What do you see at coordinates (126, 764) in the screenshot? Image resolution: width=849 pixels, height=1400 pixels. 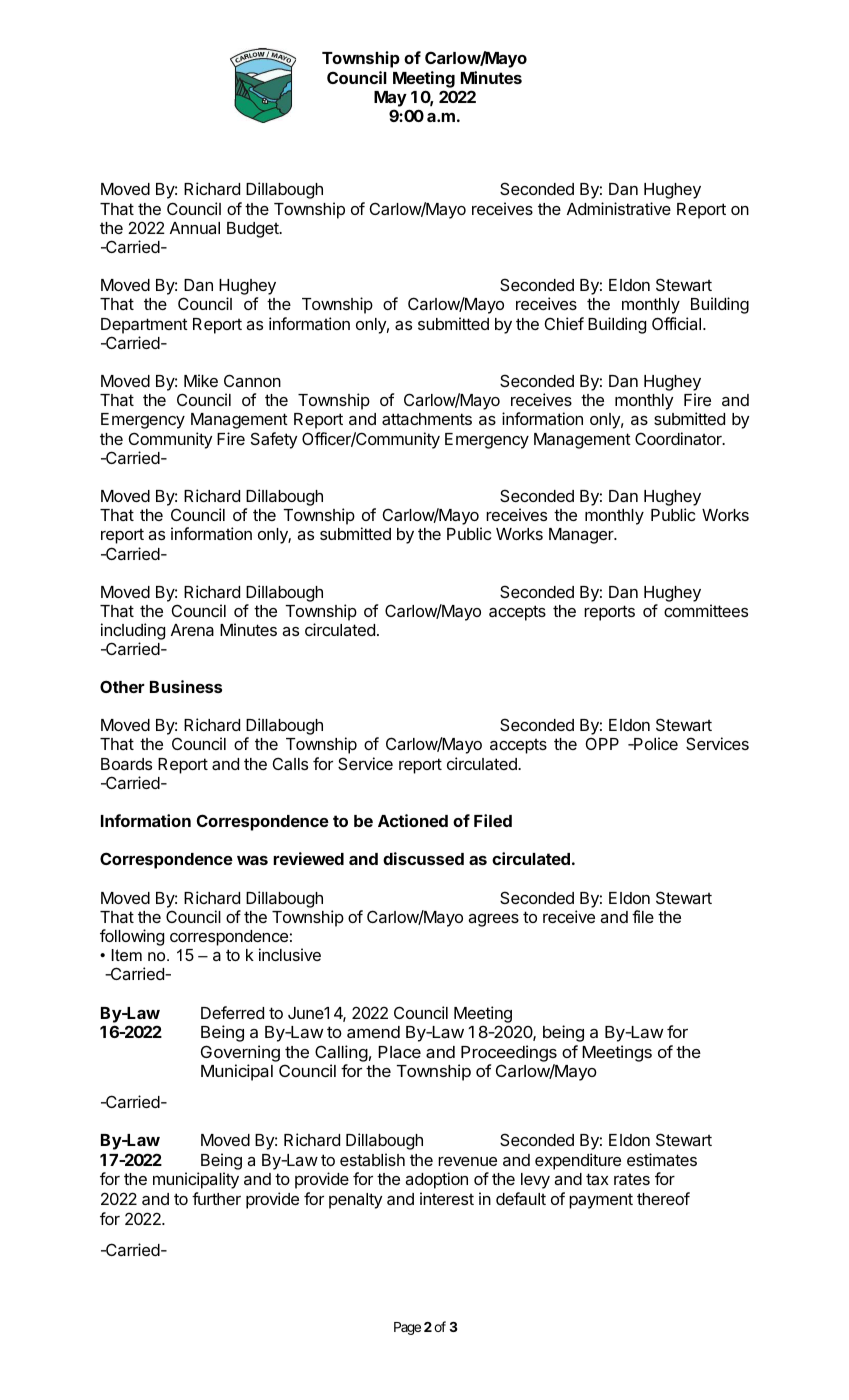 I see `Boards` at bounding box center [126, 764].
